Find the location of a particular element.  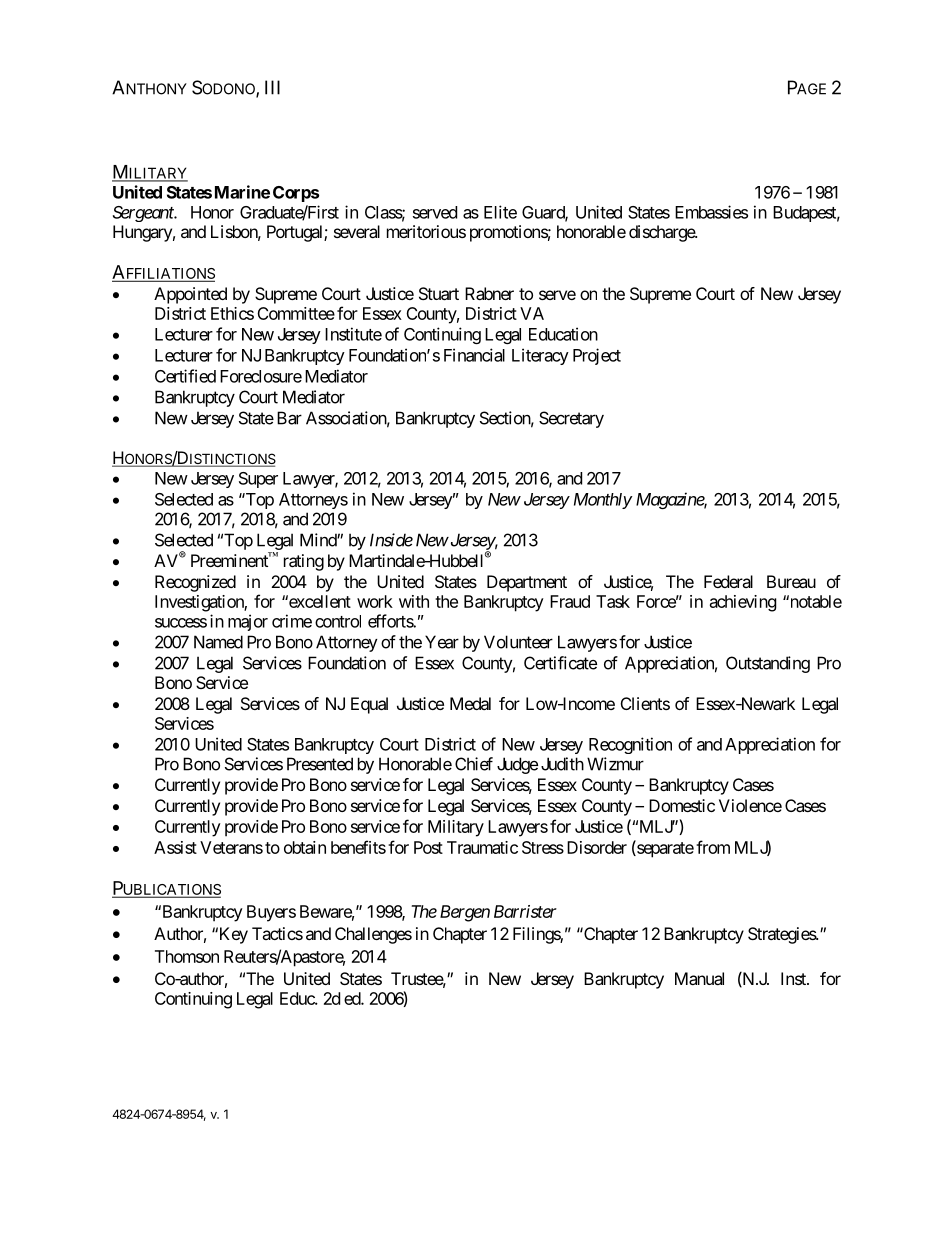

Thomson is located at coordinates (187, 956).
